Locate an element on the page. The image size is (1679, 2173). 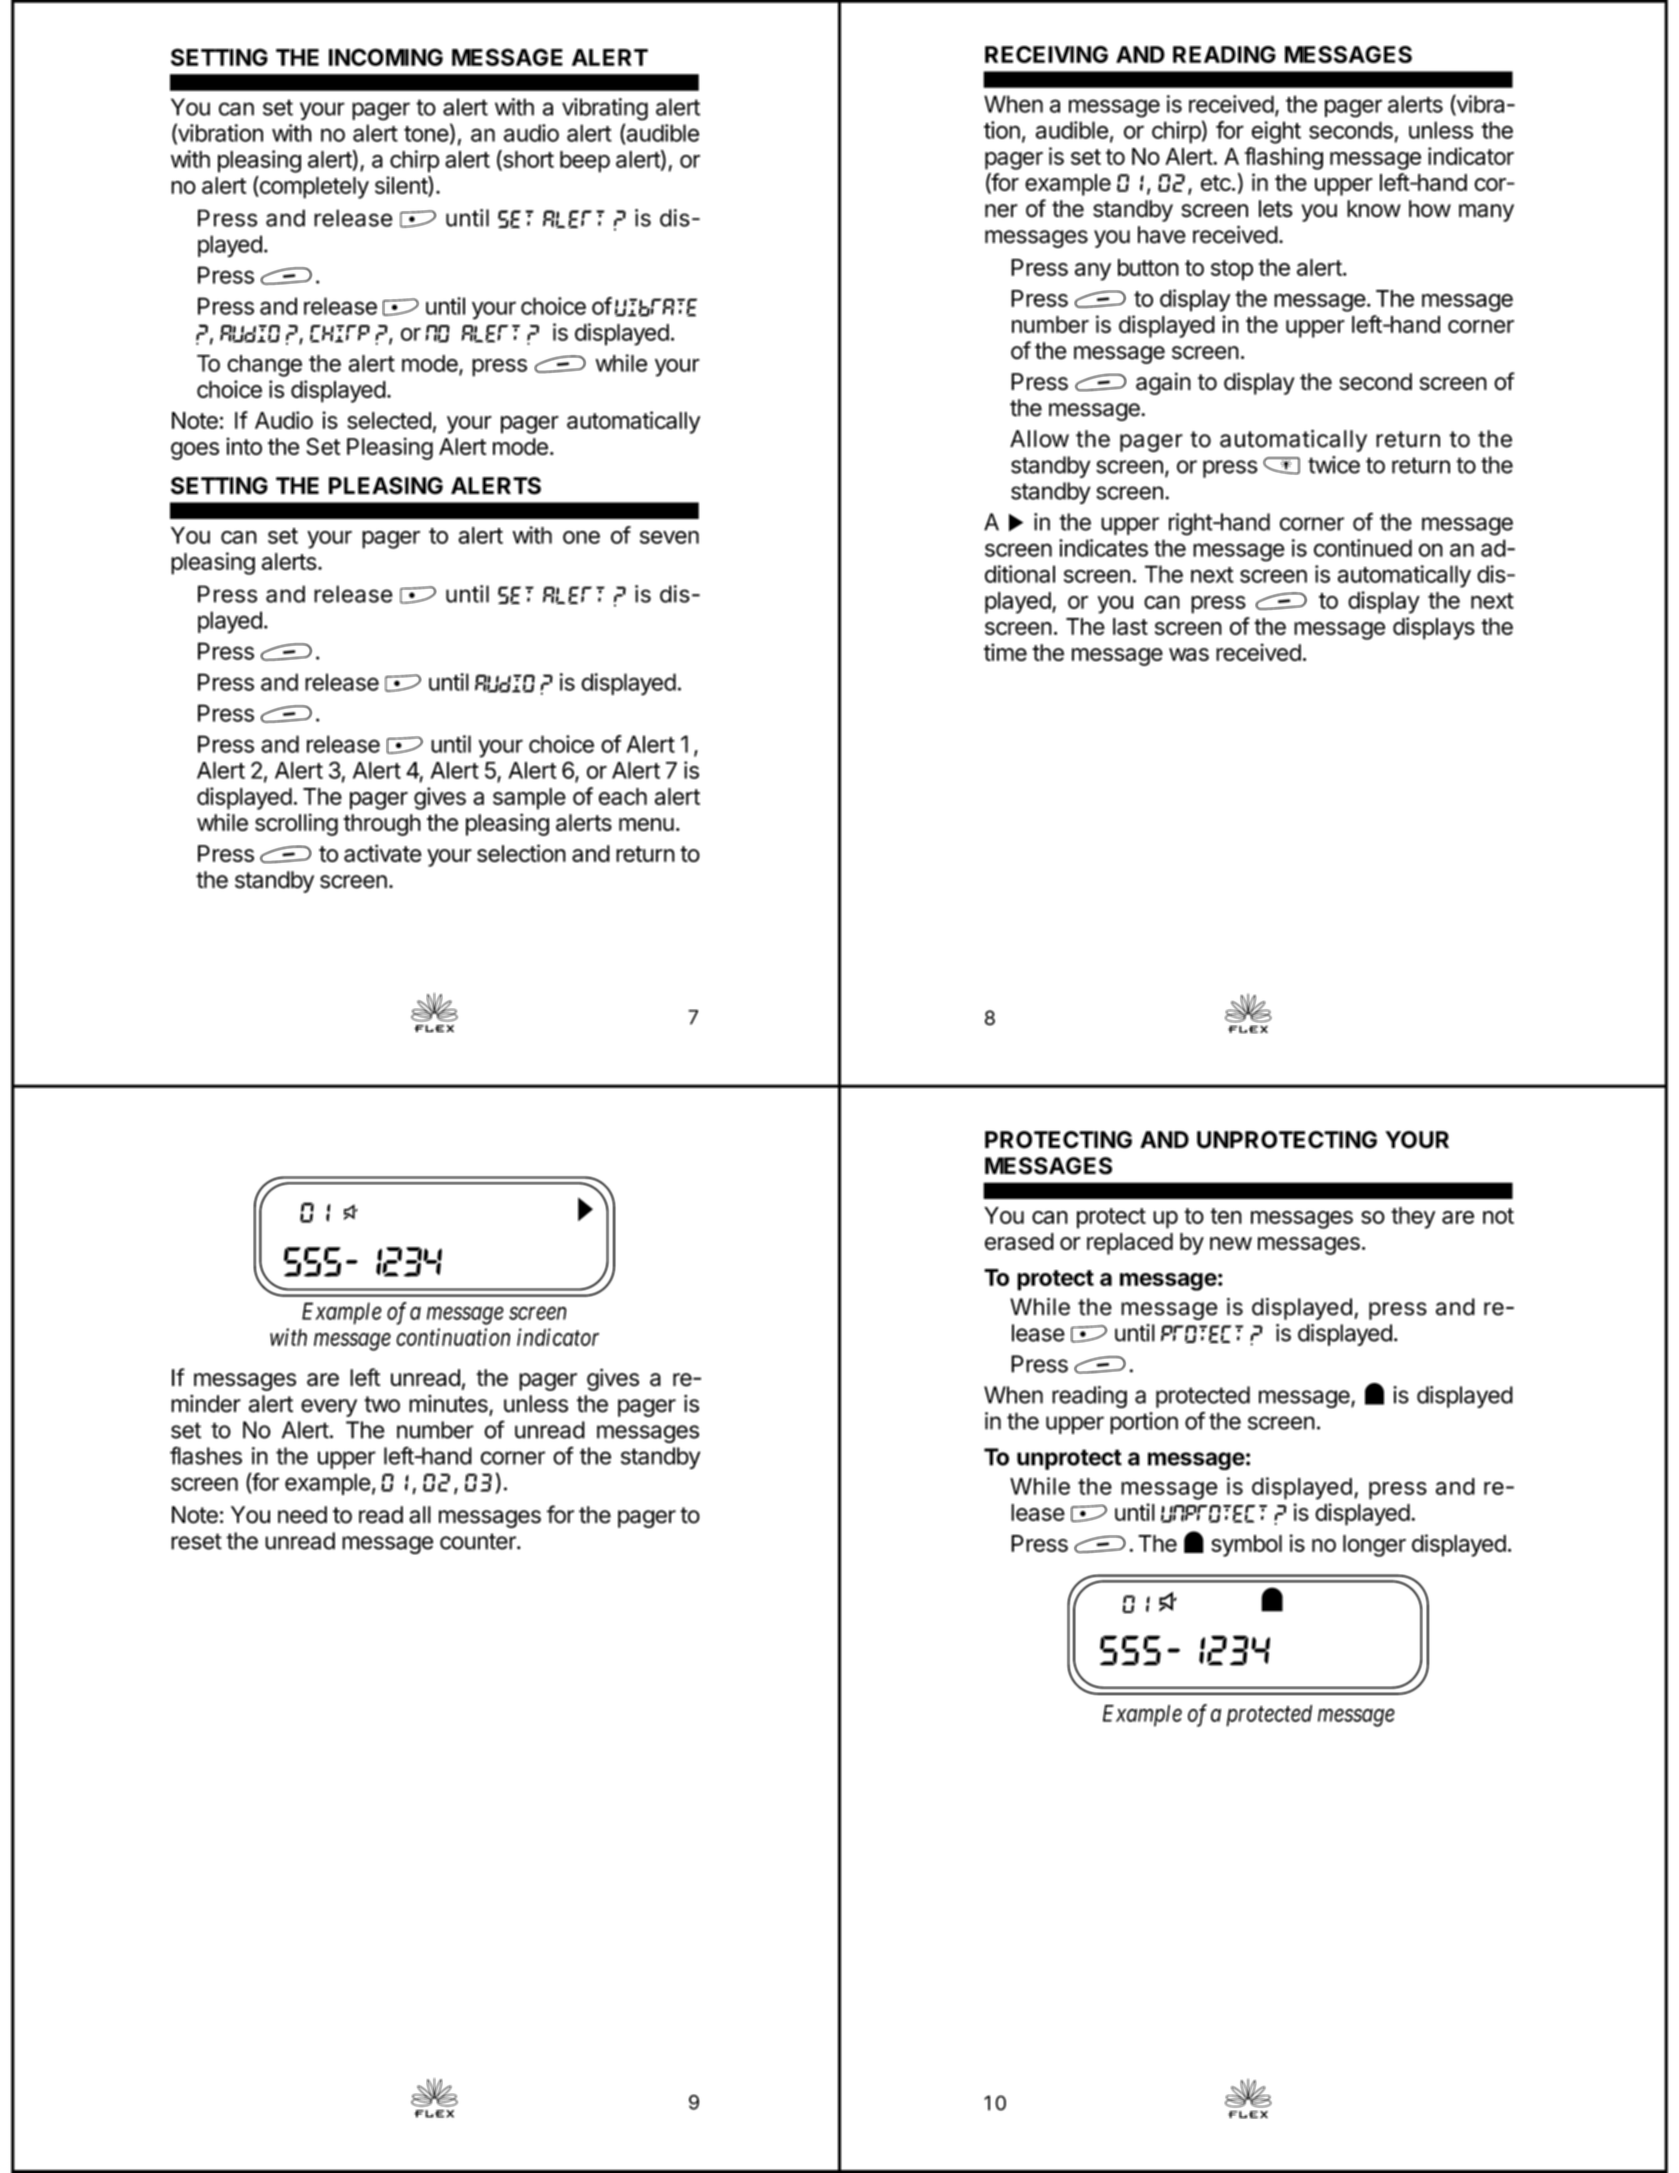
they is located at coordinates (1413, 1218).
